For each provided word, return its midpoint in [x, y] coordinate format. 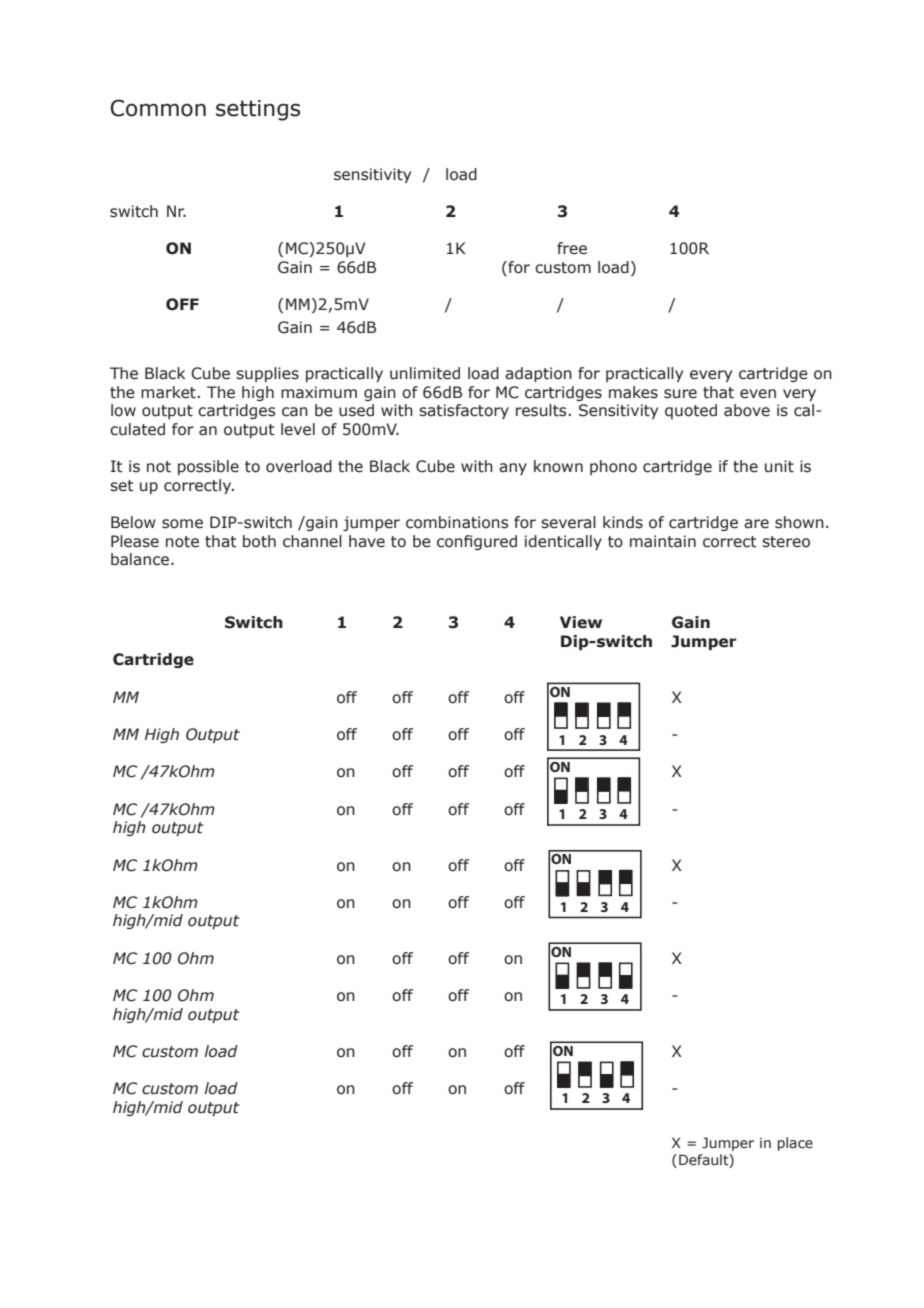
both [259, 541]
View [581, 622]
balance [140, 559]
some [182, 524]
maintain [663, 541]
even [758, 394]
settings [258, 110]
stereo [786, 542]
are [756, 524]
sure [680, 394]
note [182, 542]
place [795, 1144]
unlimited [425, 373]
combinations [457, 522]
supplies [267, 374]
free [572, 248]
